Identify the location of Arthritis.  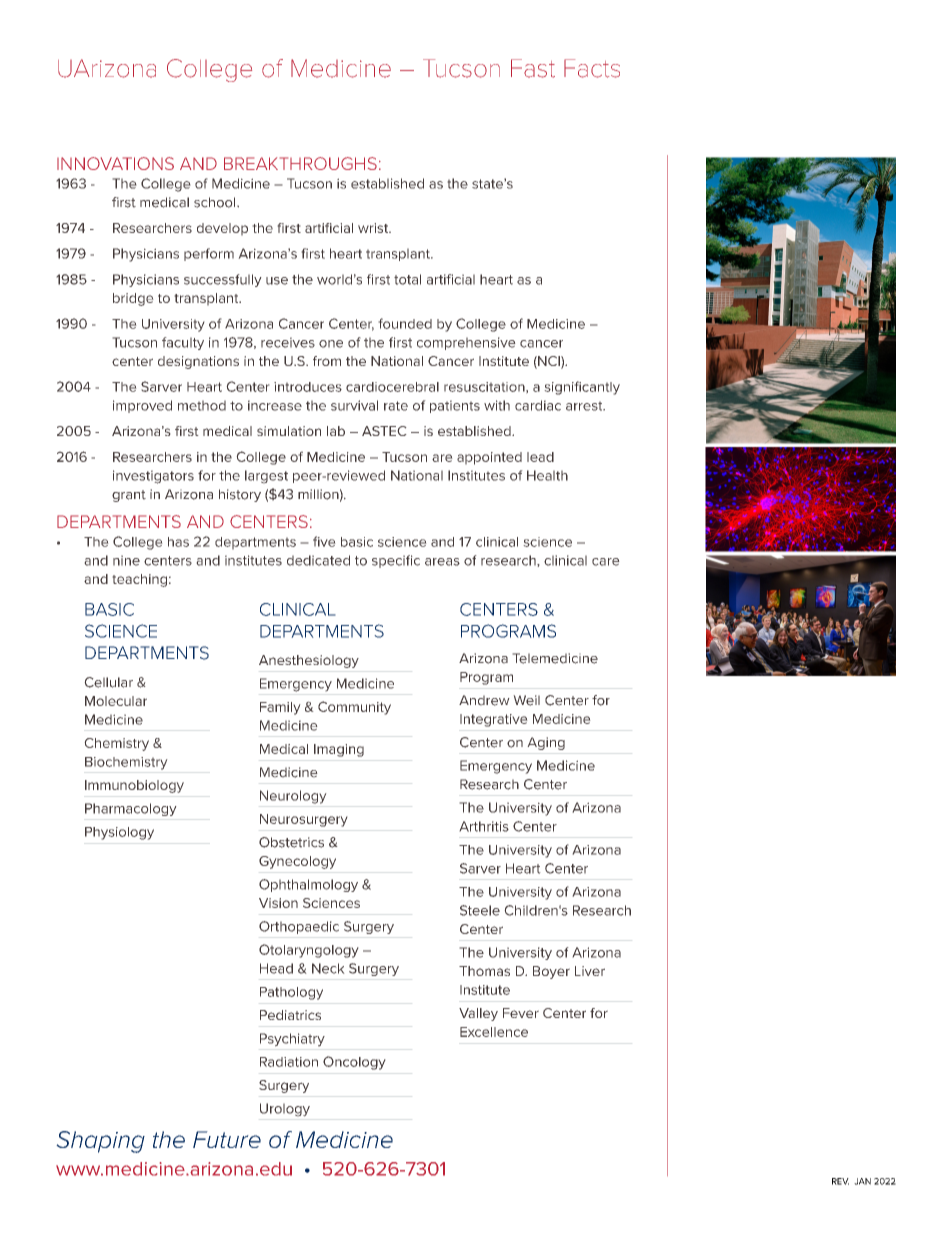
(484, 826).
